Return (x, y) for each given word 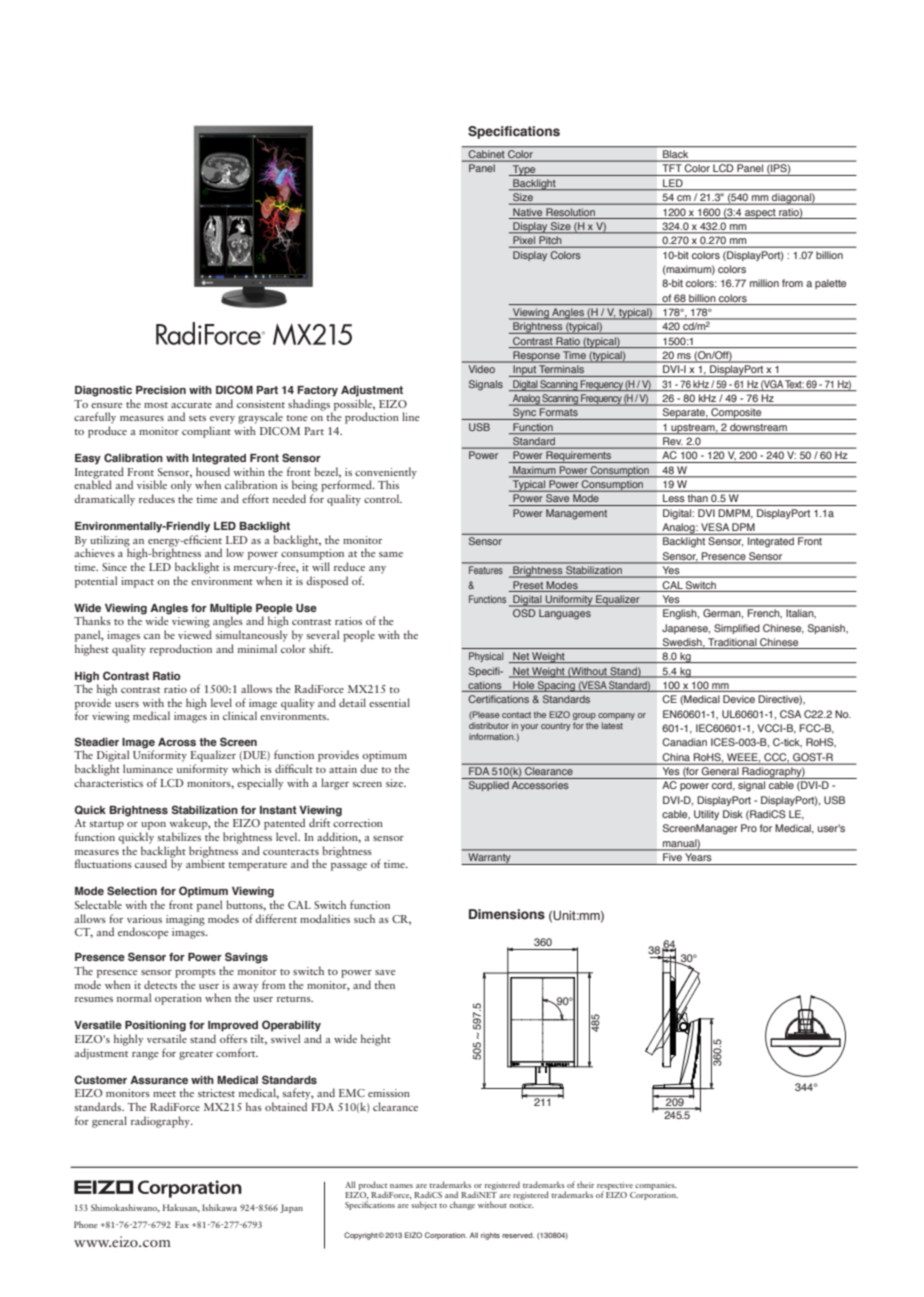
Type (524, 170)
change (462, 1205)
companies (655, 1187)
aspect (760, 214)
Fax (182, 1224)
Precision (161, 390)
